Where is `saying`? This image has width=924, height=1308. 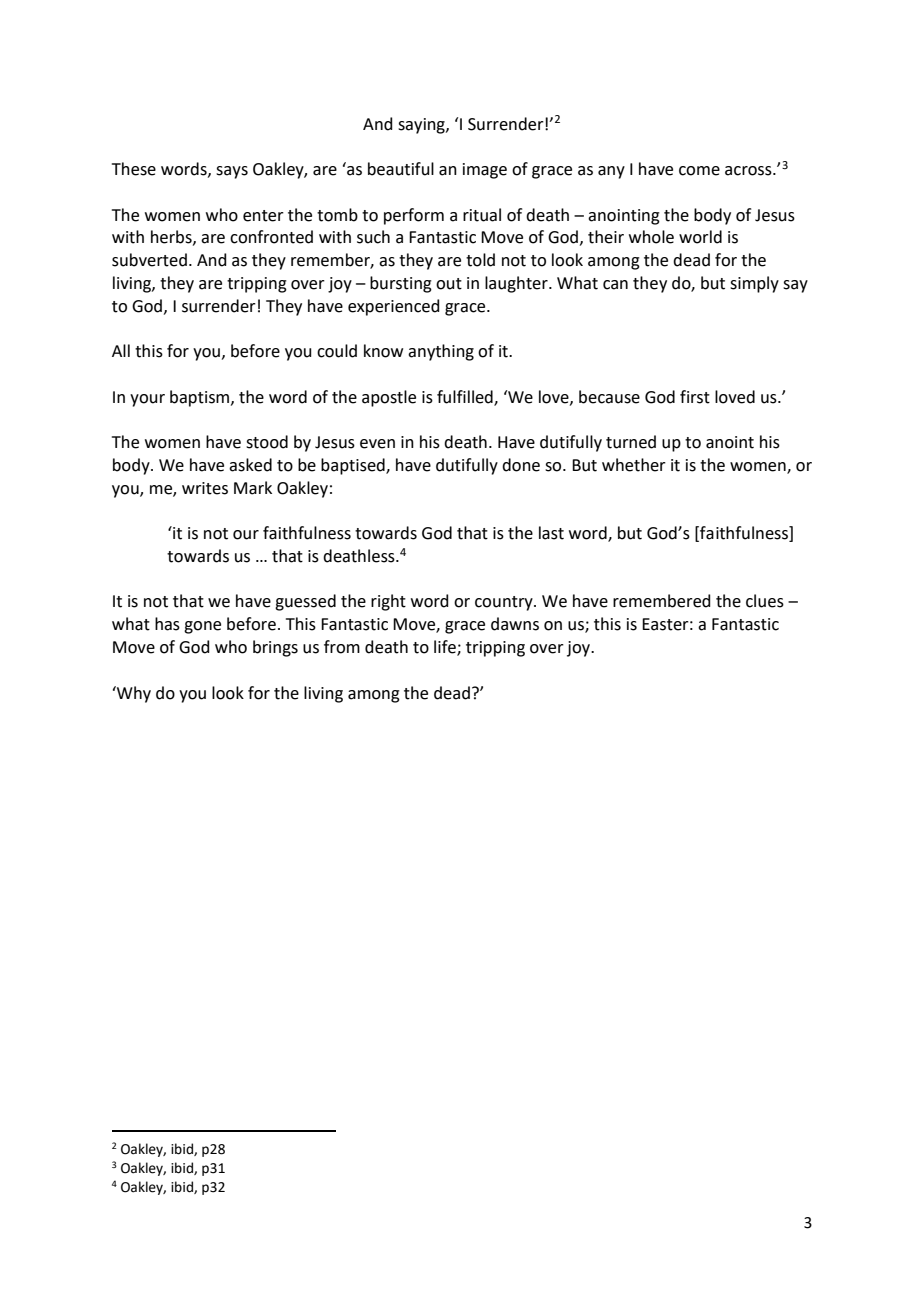
saying is located at coordinates (422, 126).
